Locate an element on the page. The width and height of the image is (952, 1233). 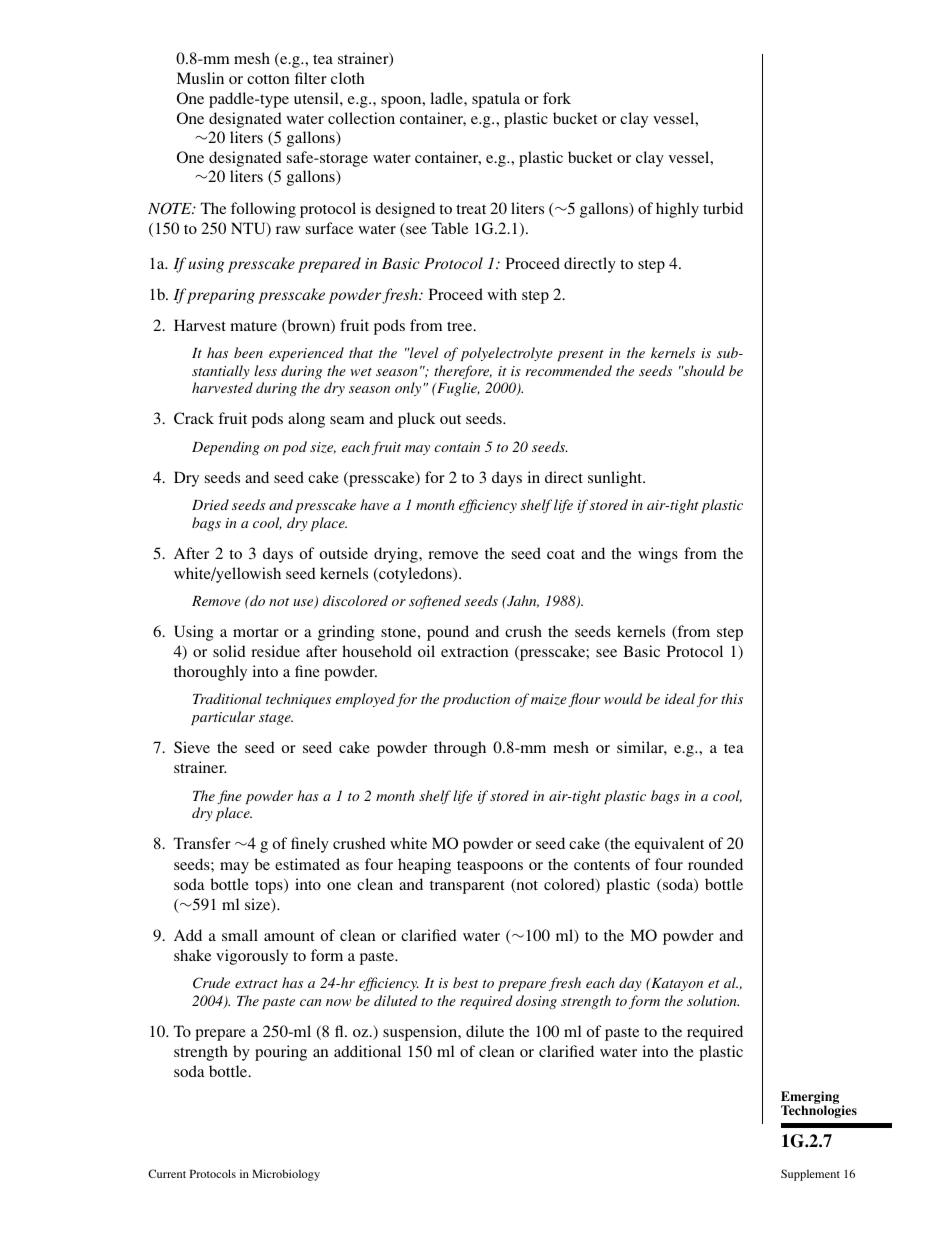
this is located at coordinates (732, 698).
